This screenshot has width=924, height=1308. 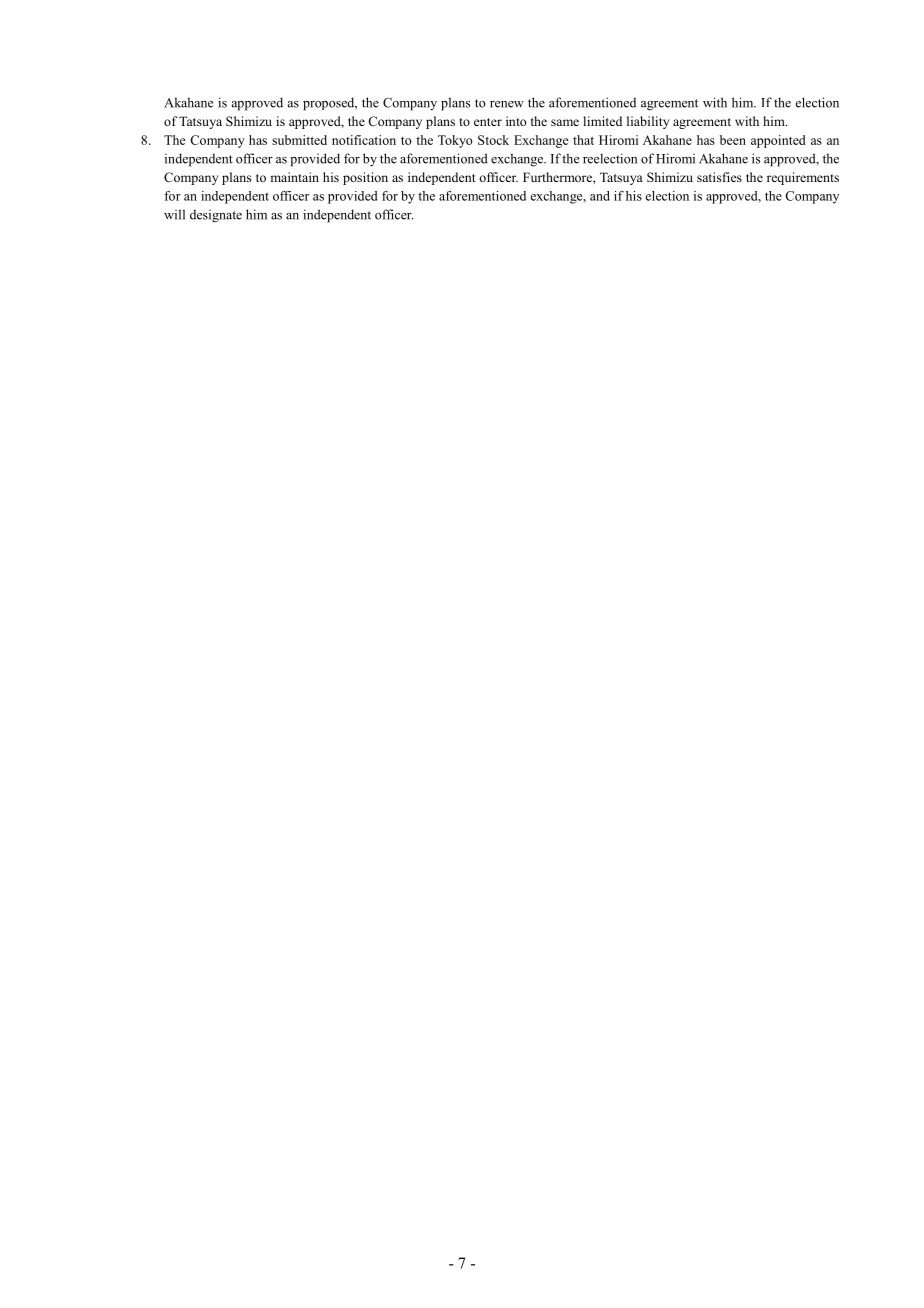 I want to click on designate, so click(x=216, y=216).
